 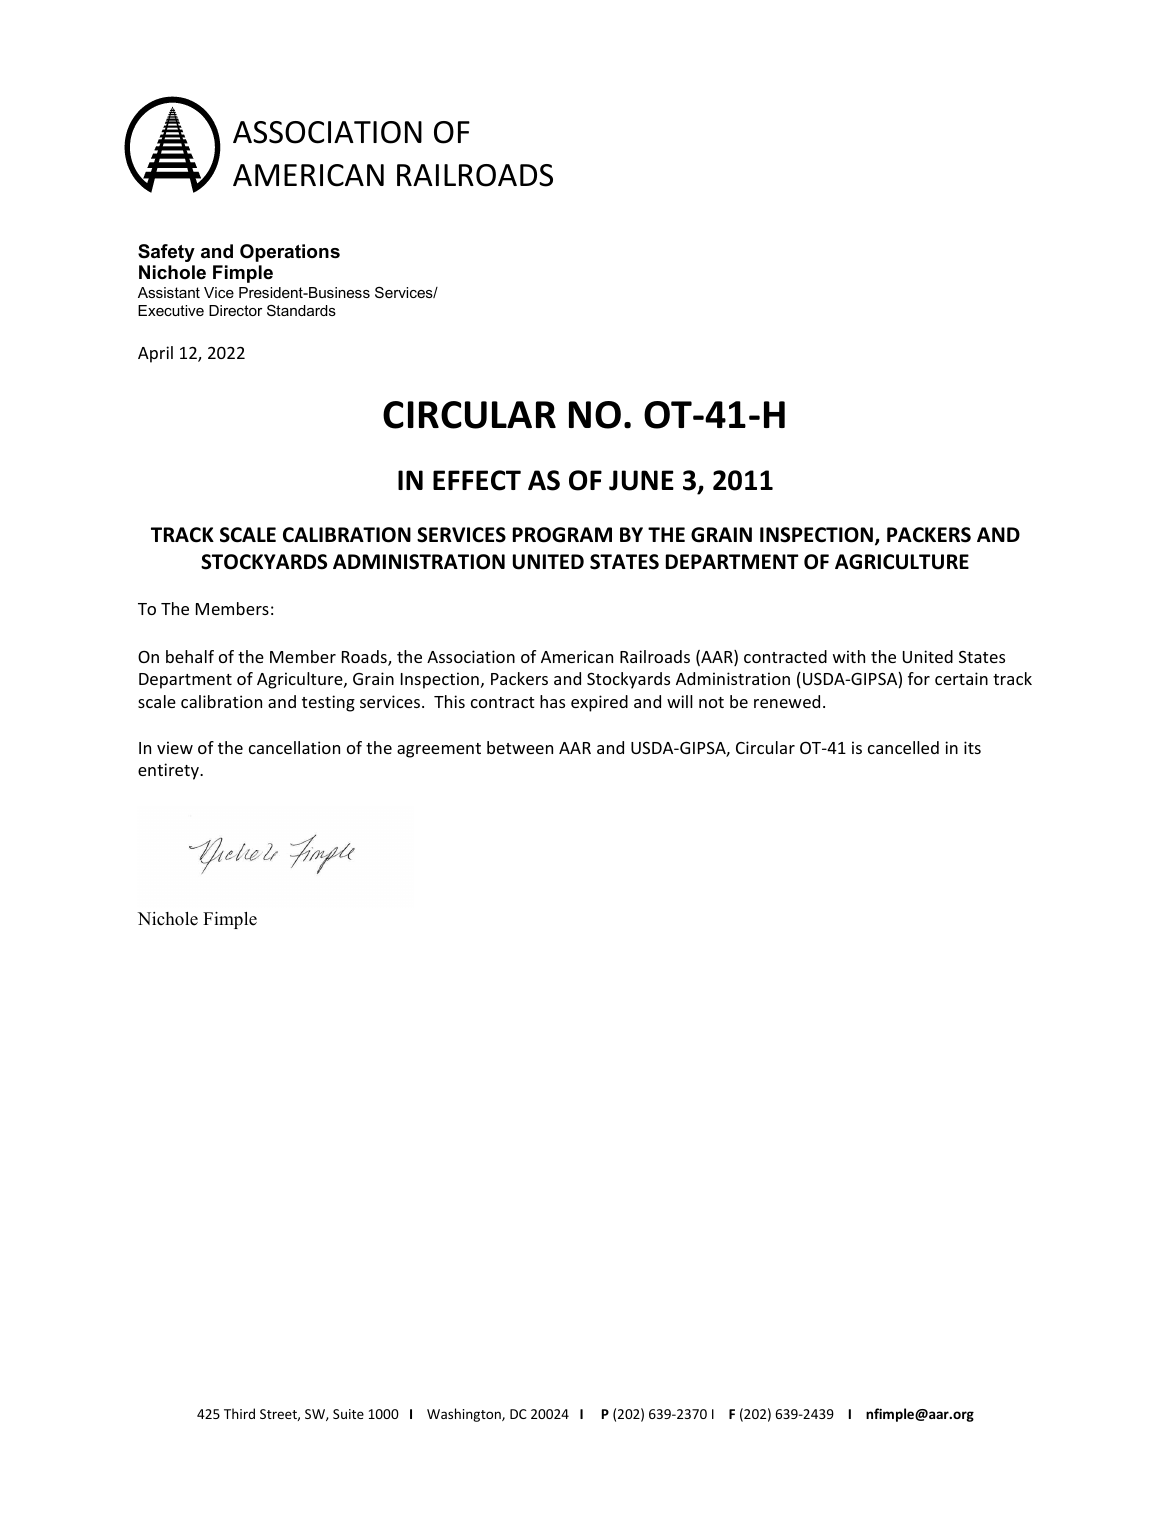 I want to click on Director, so click(x=235, y=310).
